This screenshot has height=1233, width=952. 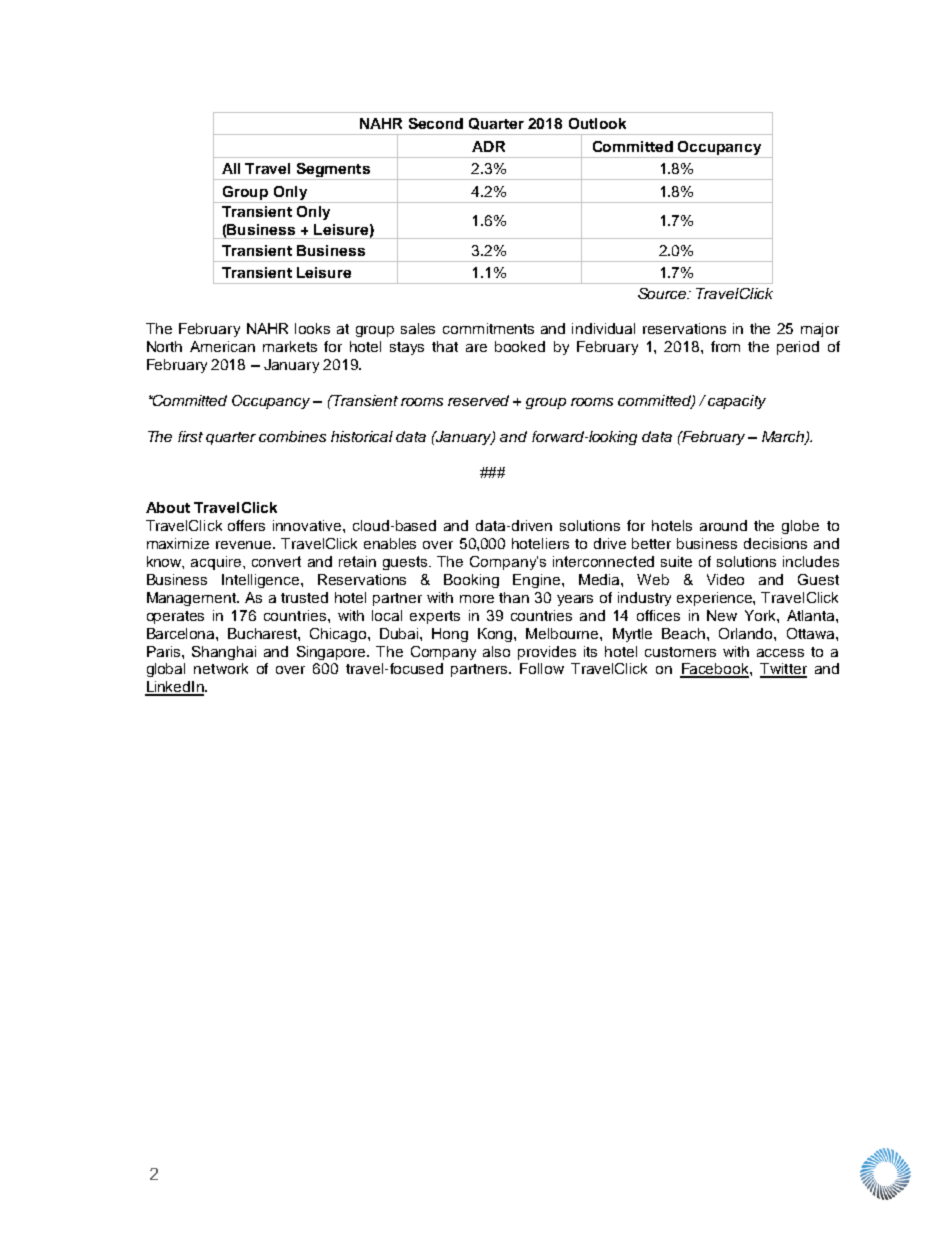 What do you see at coordinates (597, 123) in the screenshot?
I see `Outlook` at bounding box center [597, 123].
